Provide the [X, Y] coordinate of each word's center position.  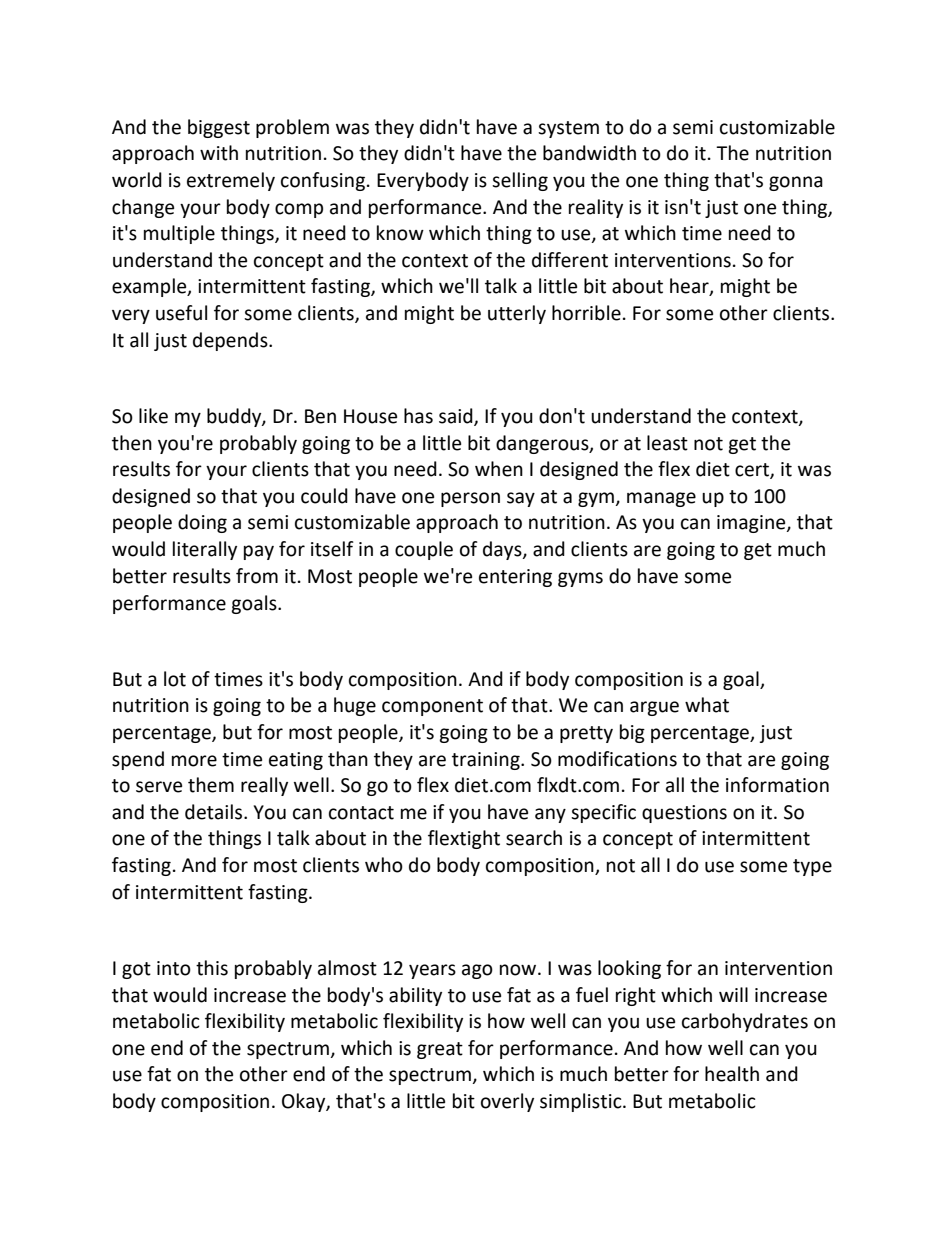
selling [520, 181]
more [194, 761]
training [487, 761]
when [499, 469]
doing [202, 523]
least [667, 443]
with [219, 153]
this [212, 968]
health [732, 1074]
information [777, 785]
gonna [796, 183]
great [440, 1050]
